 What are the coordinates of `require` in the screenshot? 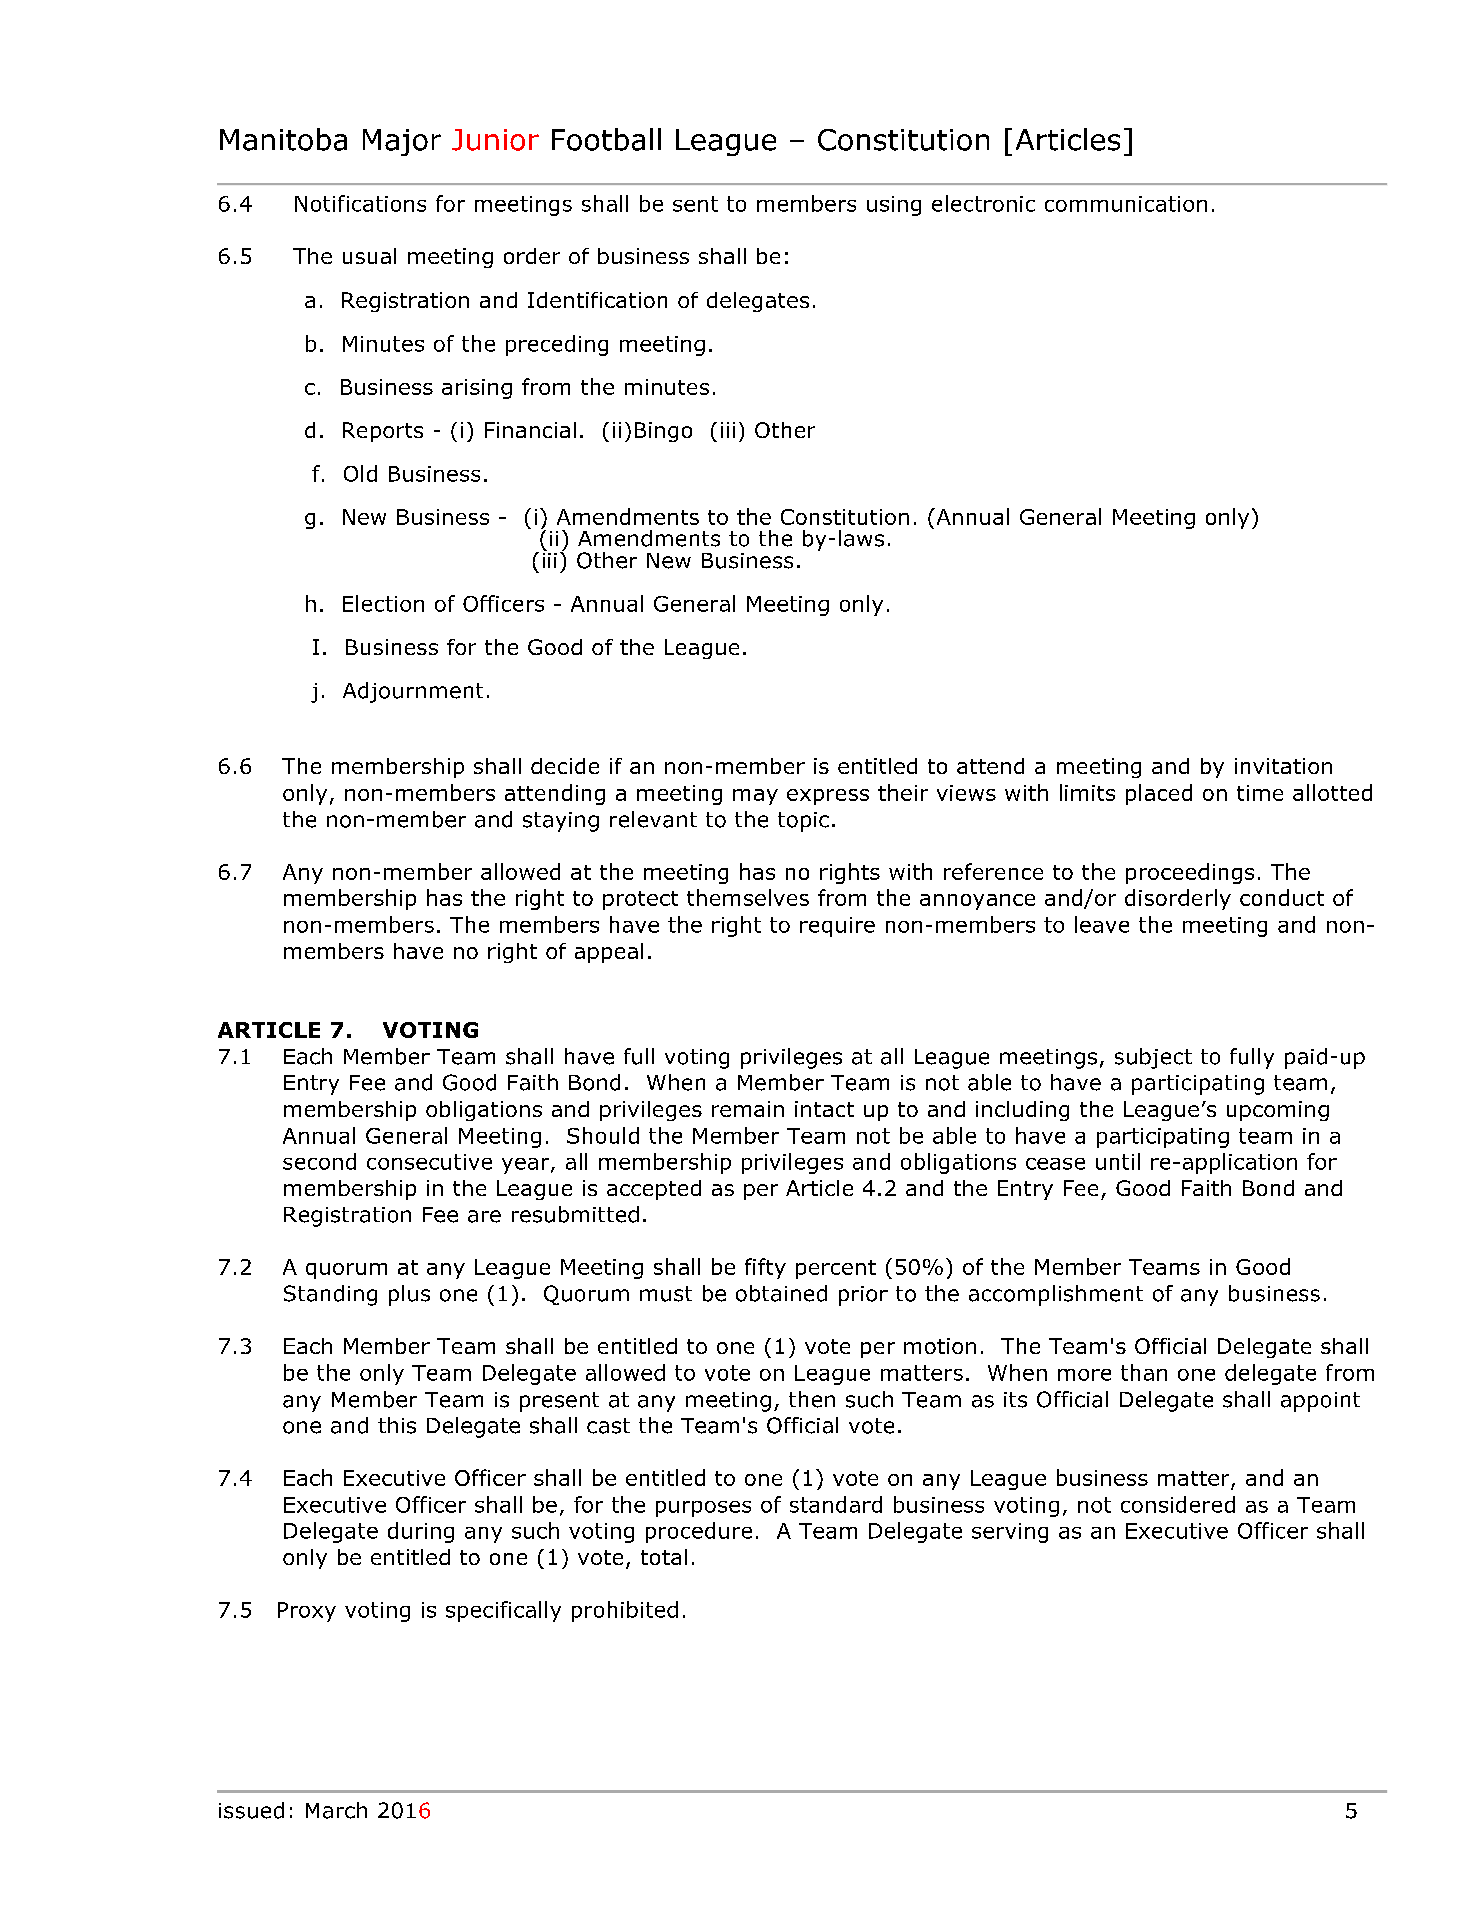 It's located at (837, 927).
